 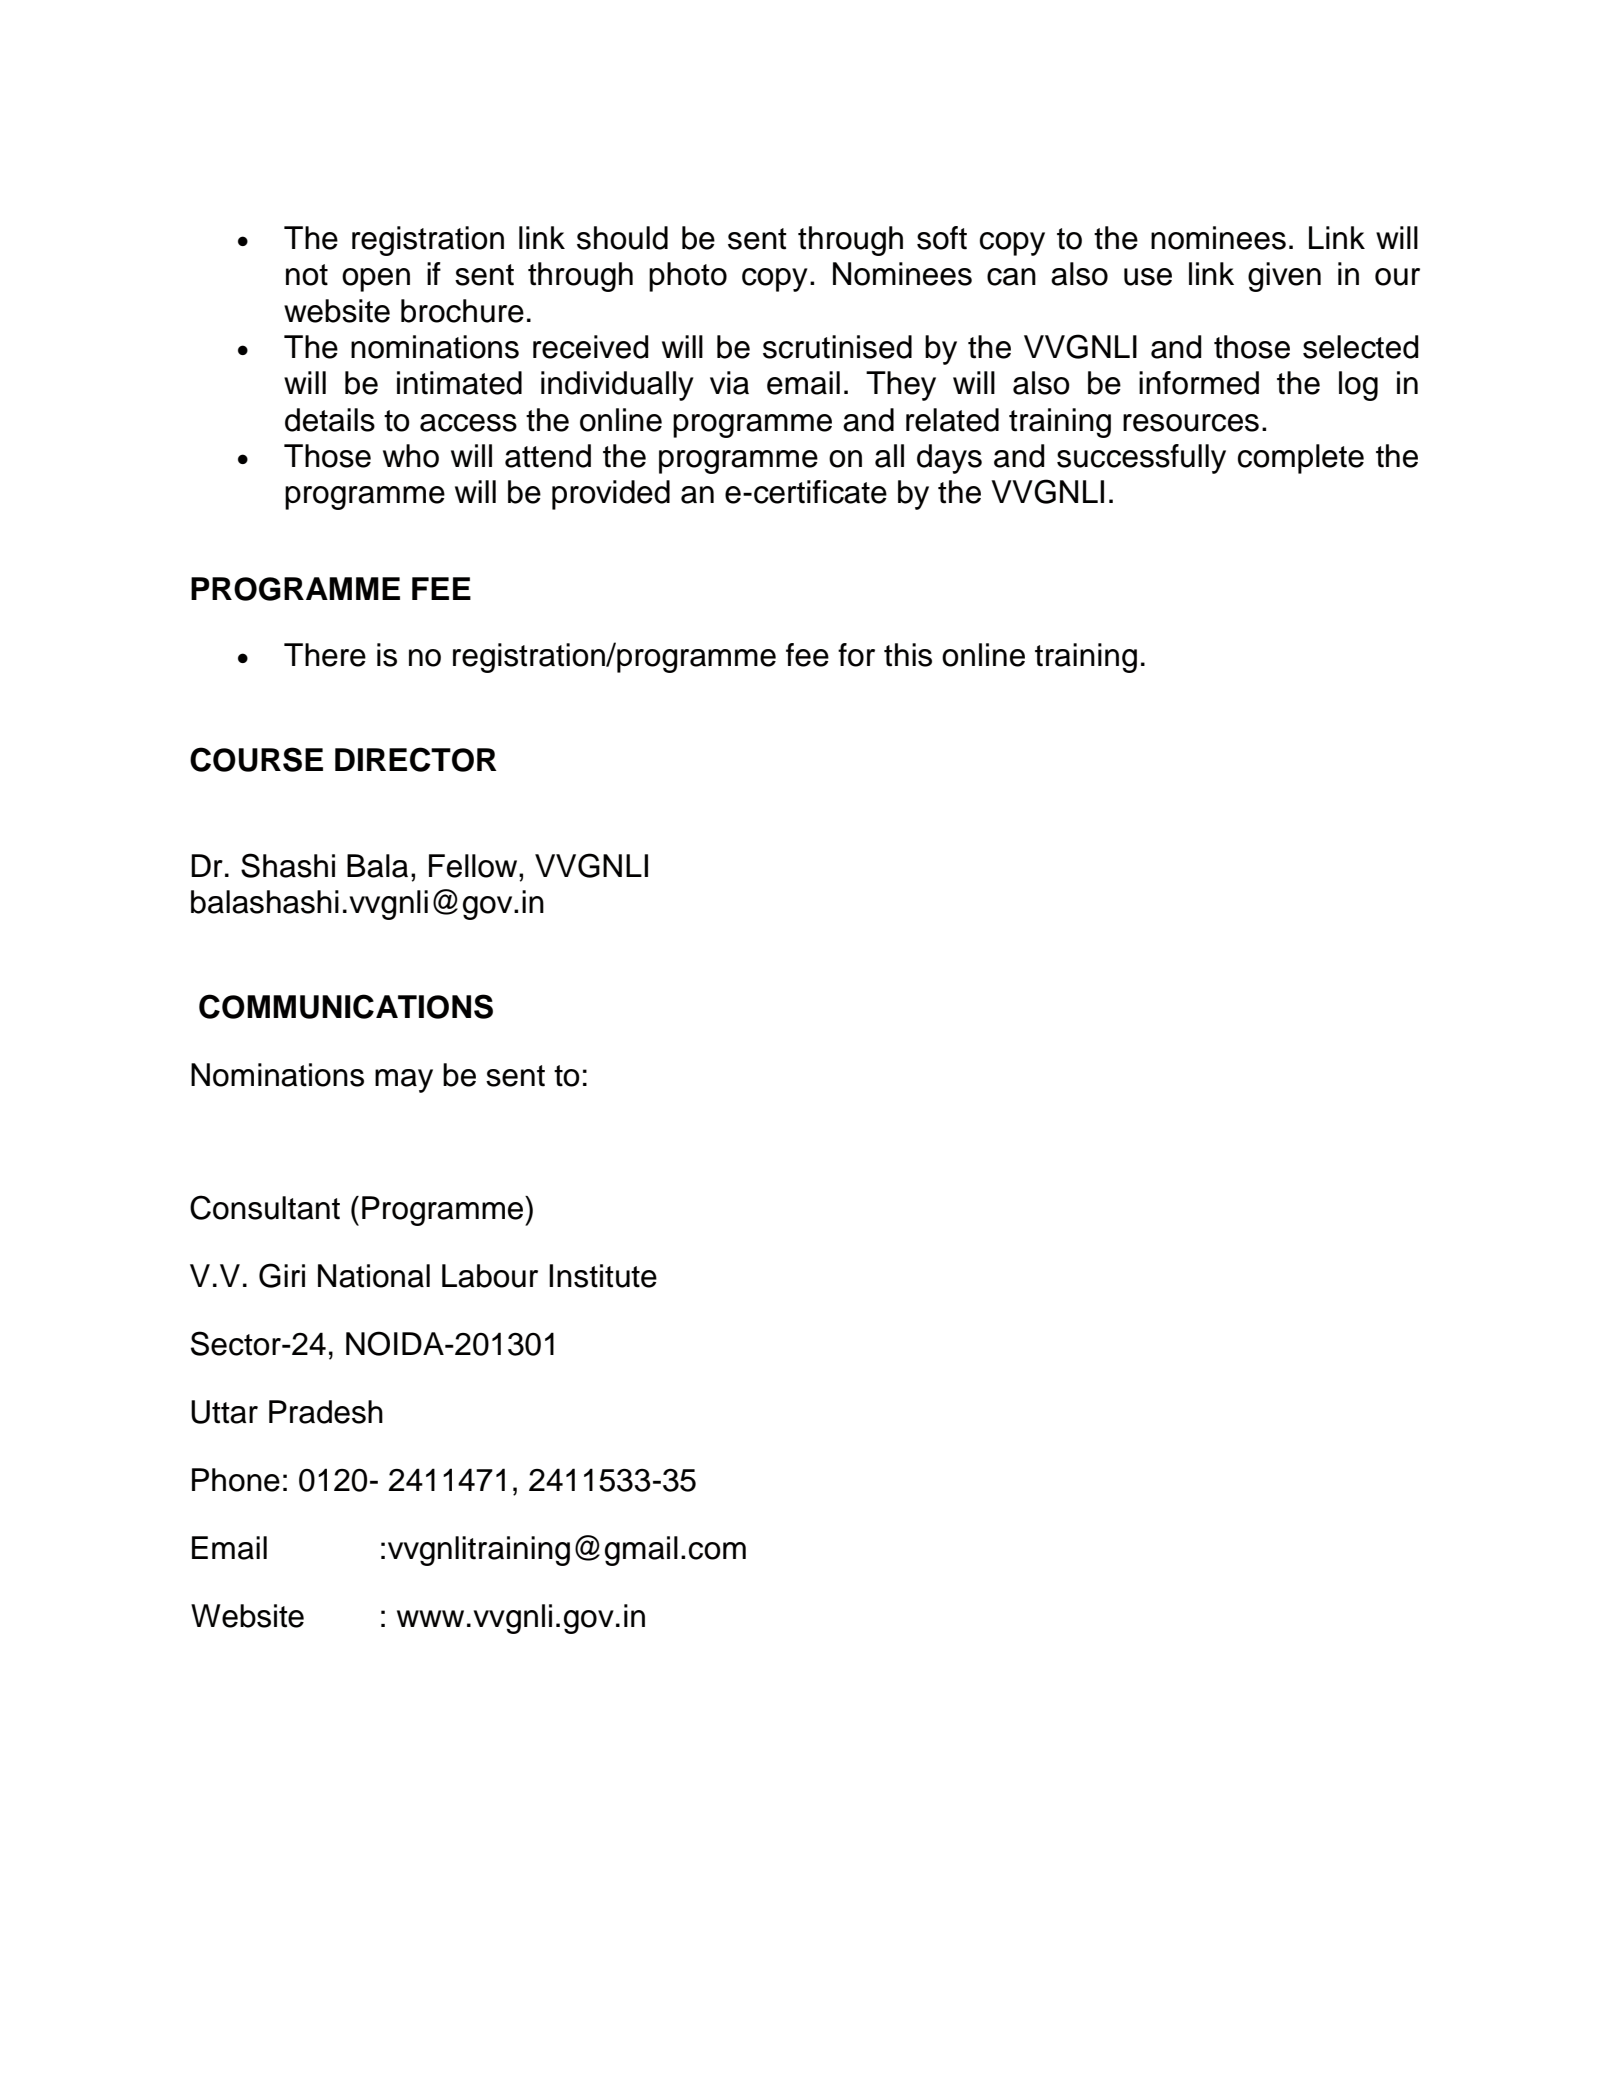 I want to click on Labour, so click(x=490, y=1276).
